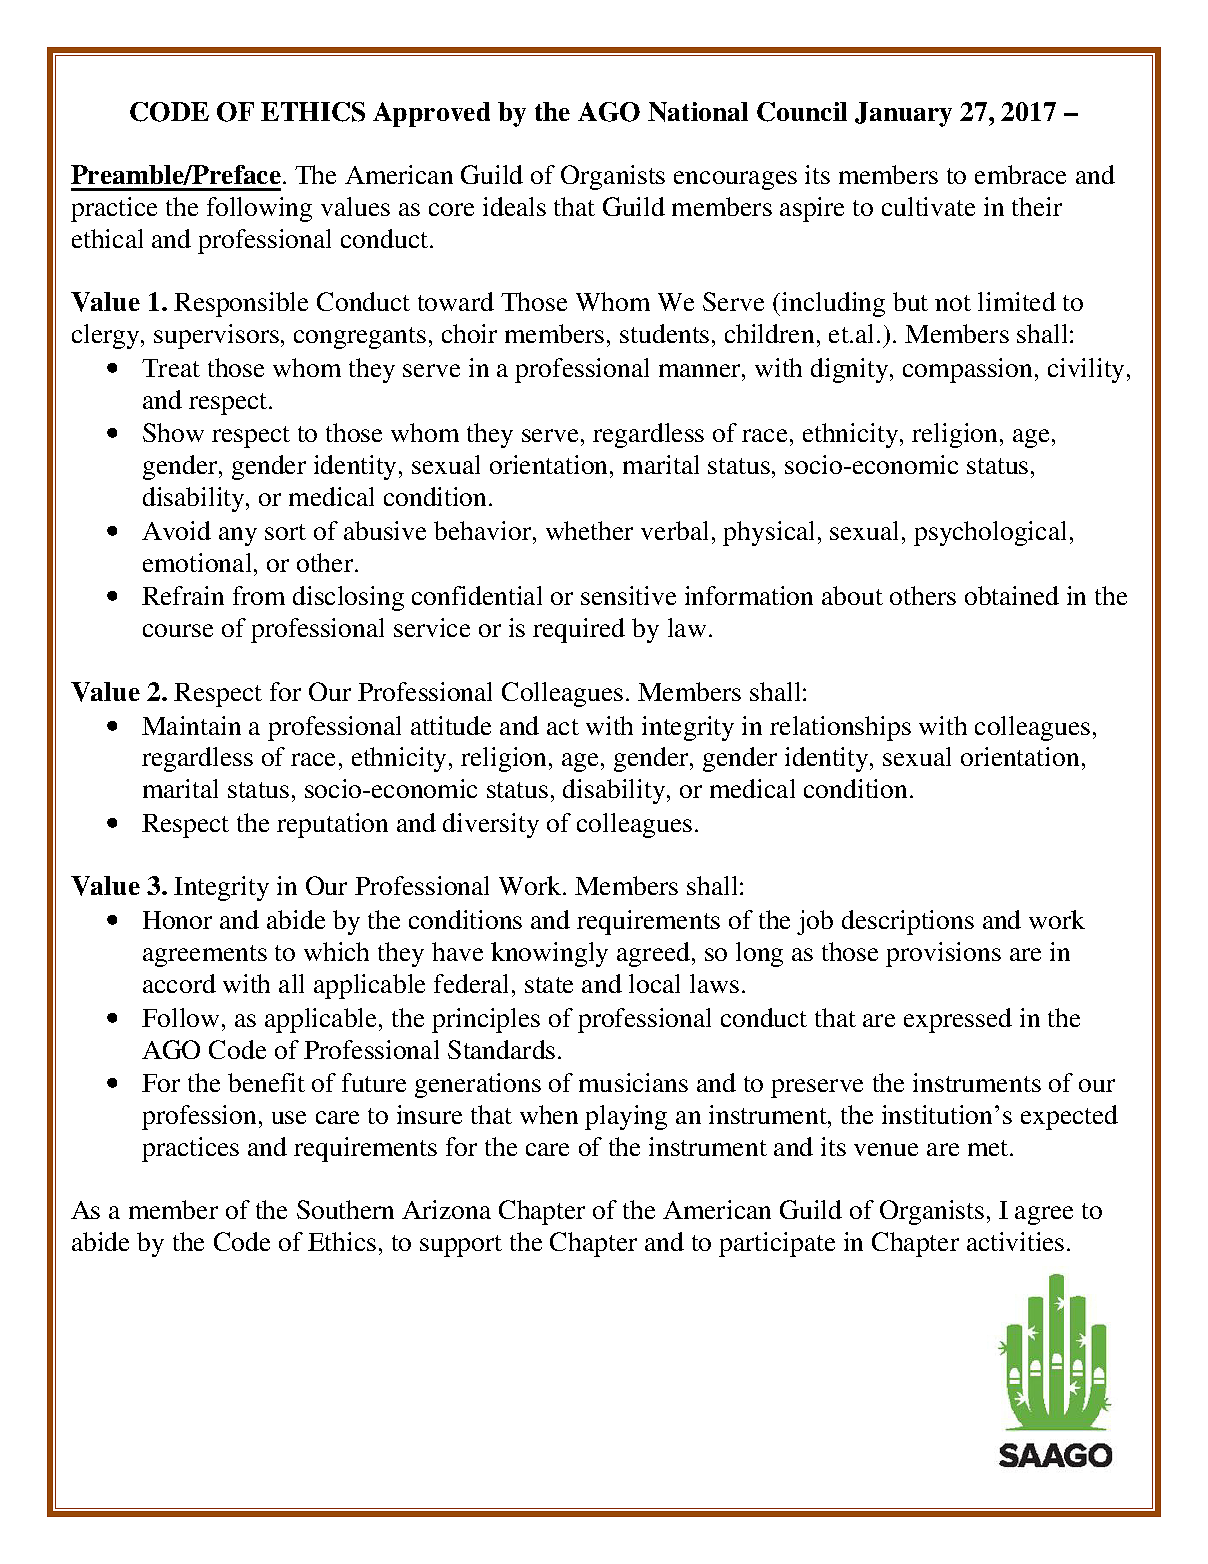 This screenshot has width=1208, height=1564. What do you see at coordinates (107, 238) in the screenshot?
I see `ethical` at bounding box center [107, 238].
